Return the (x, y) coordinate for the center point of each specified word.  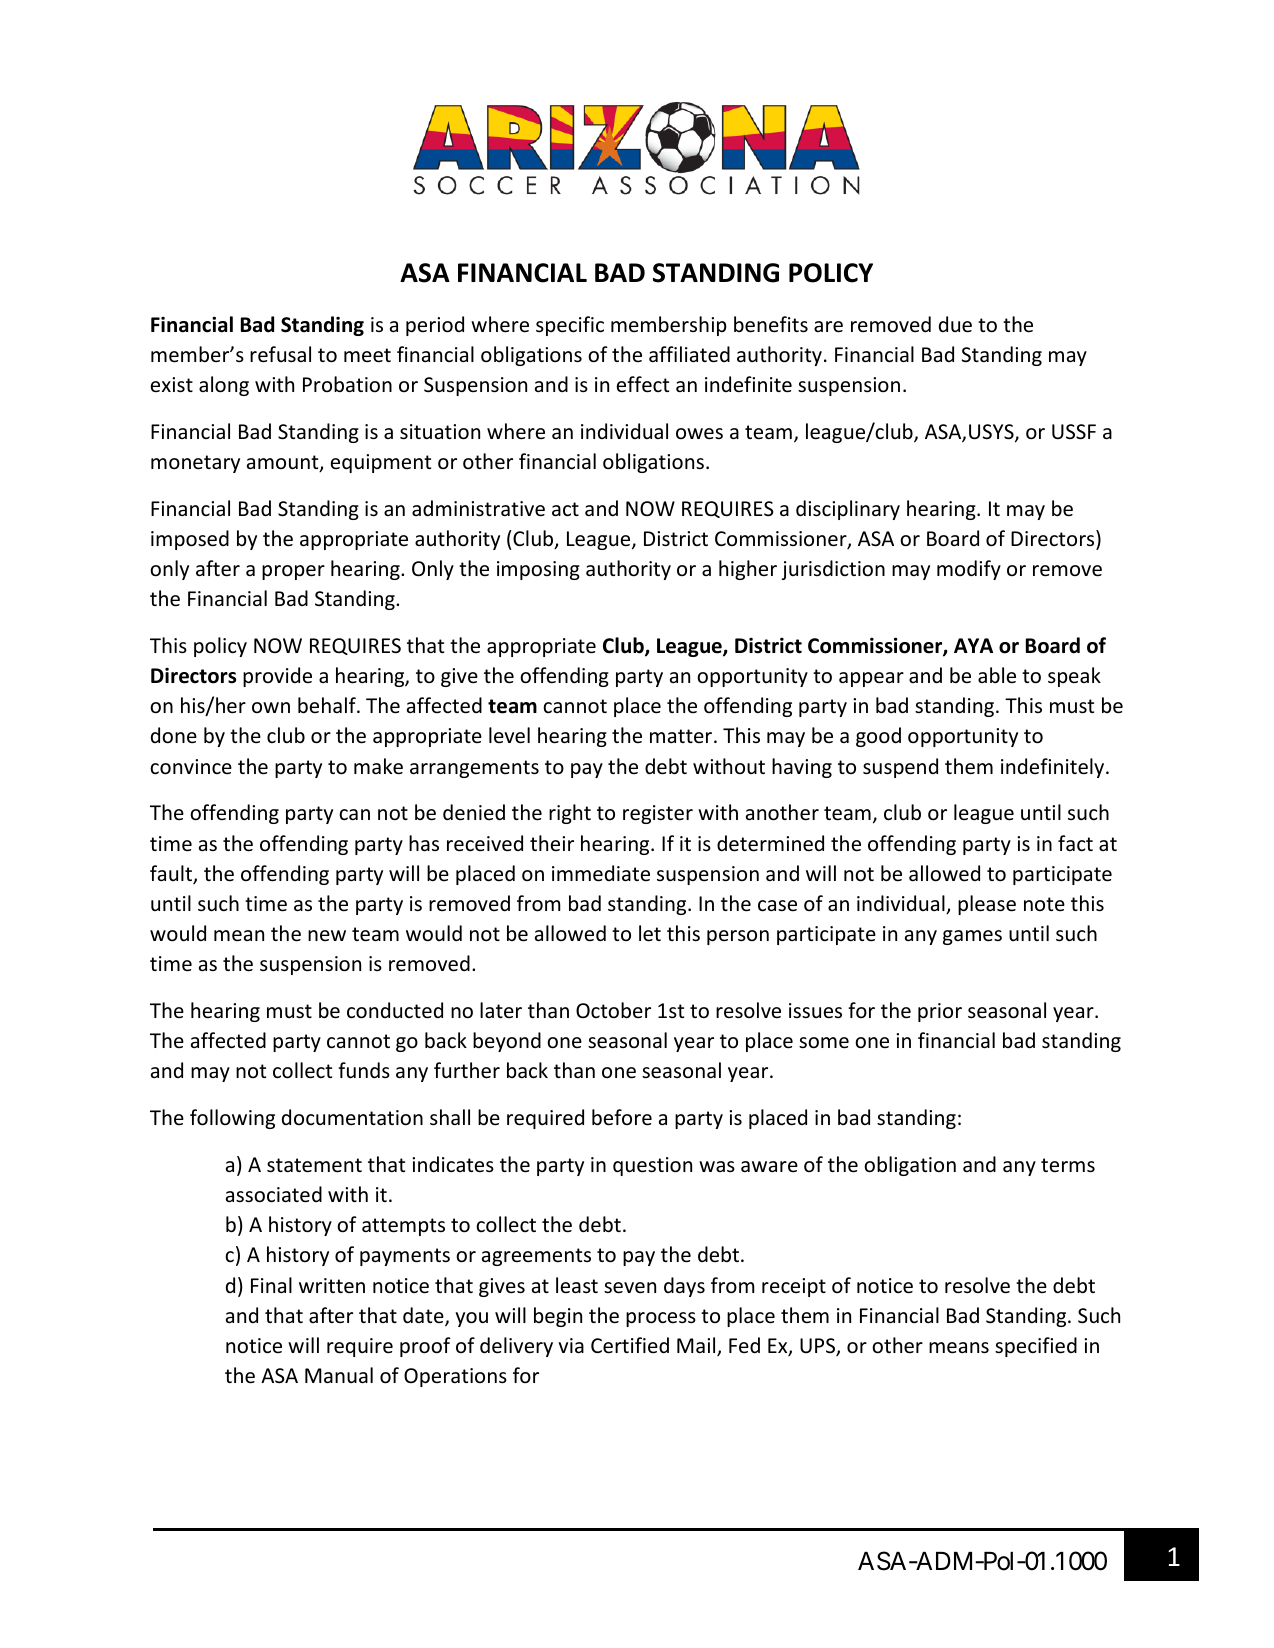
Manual (339, 1375)
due (955, 324)
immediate (601, 873)
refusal (280, 354)
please (987, 905)
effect (643, 384)
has (424, 843)
